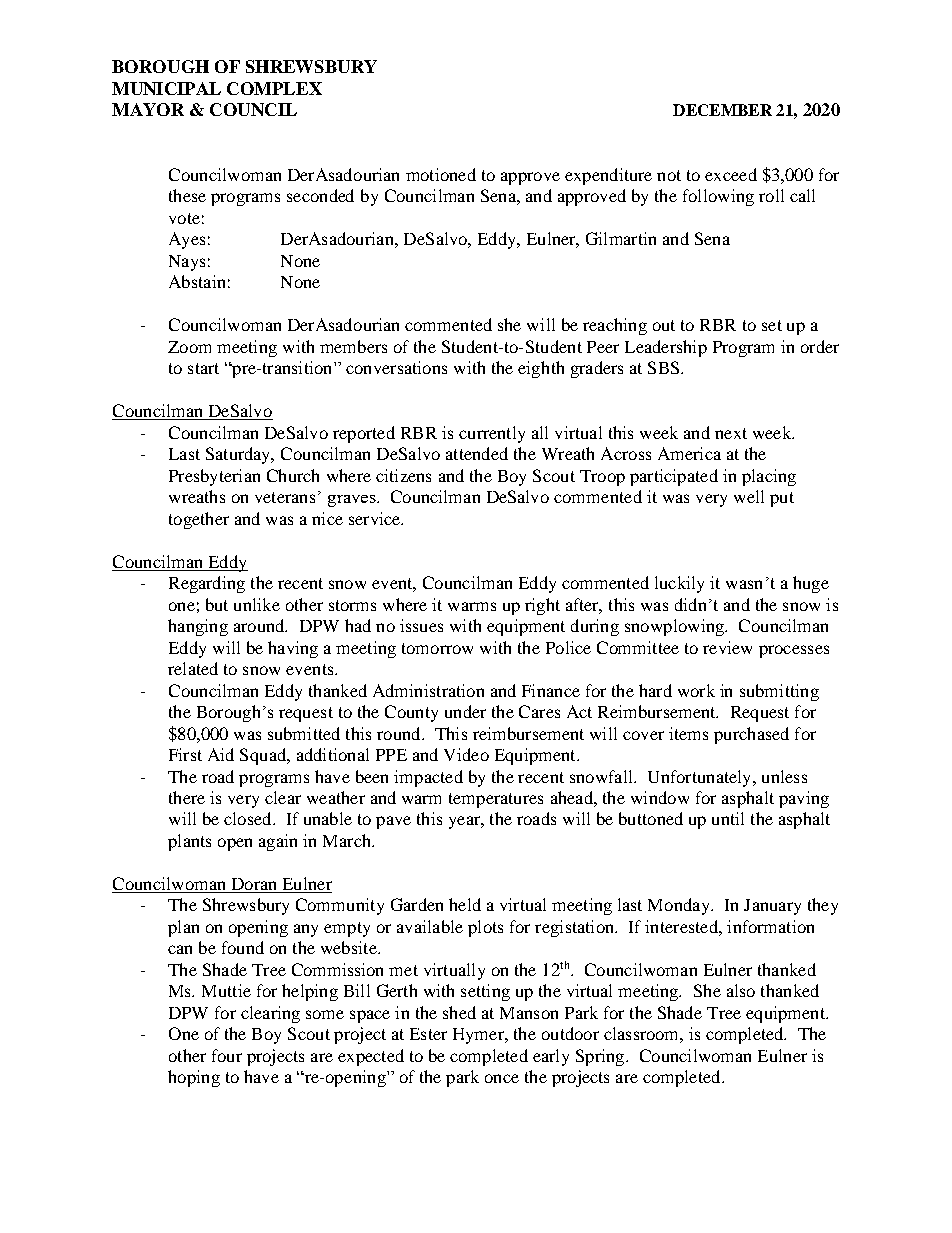 This image has width=952, height=1233. I want to click on four, so click(227, 1055).
